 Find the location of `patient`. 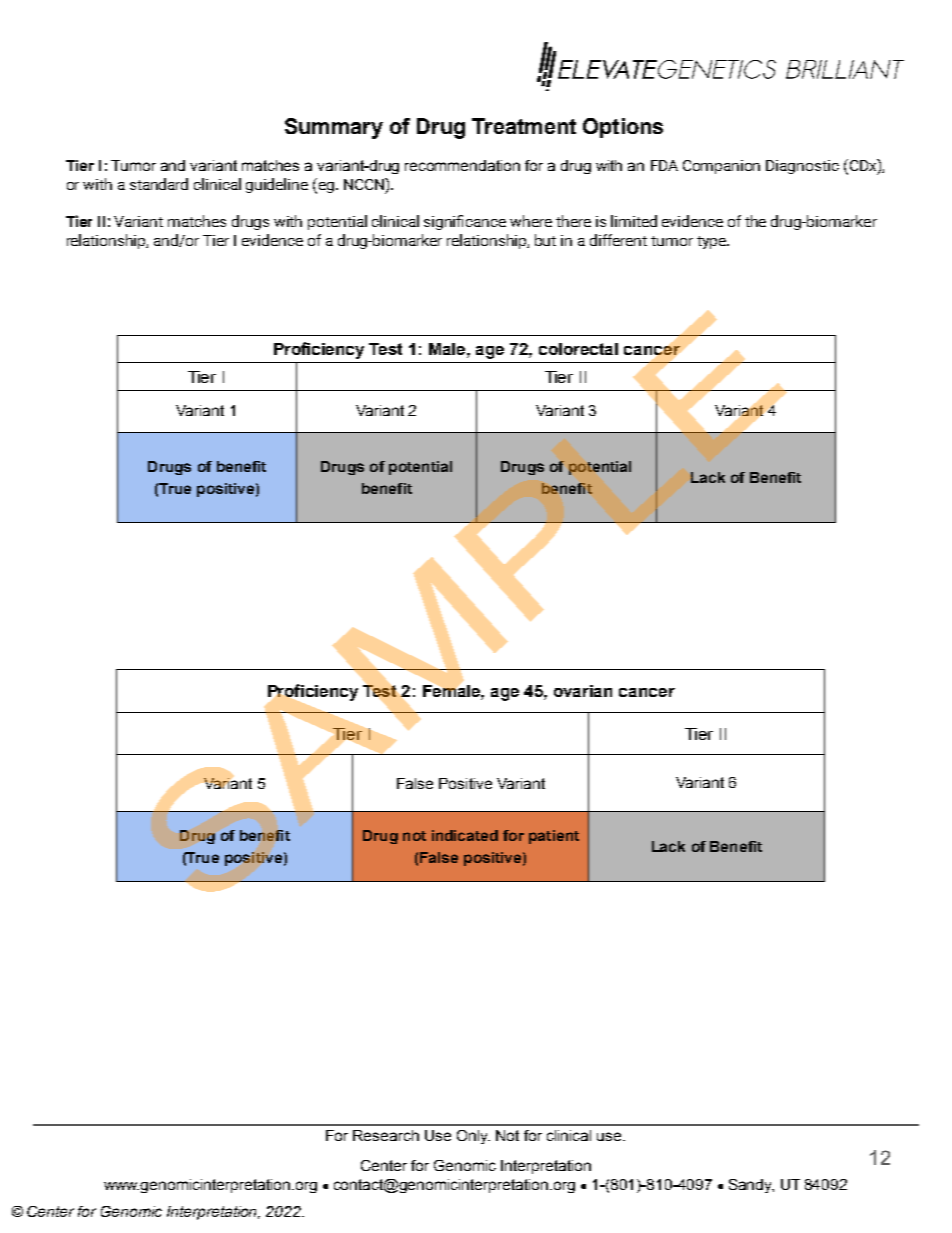

patient is located at coordinates (554, 837).
